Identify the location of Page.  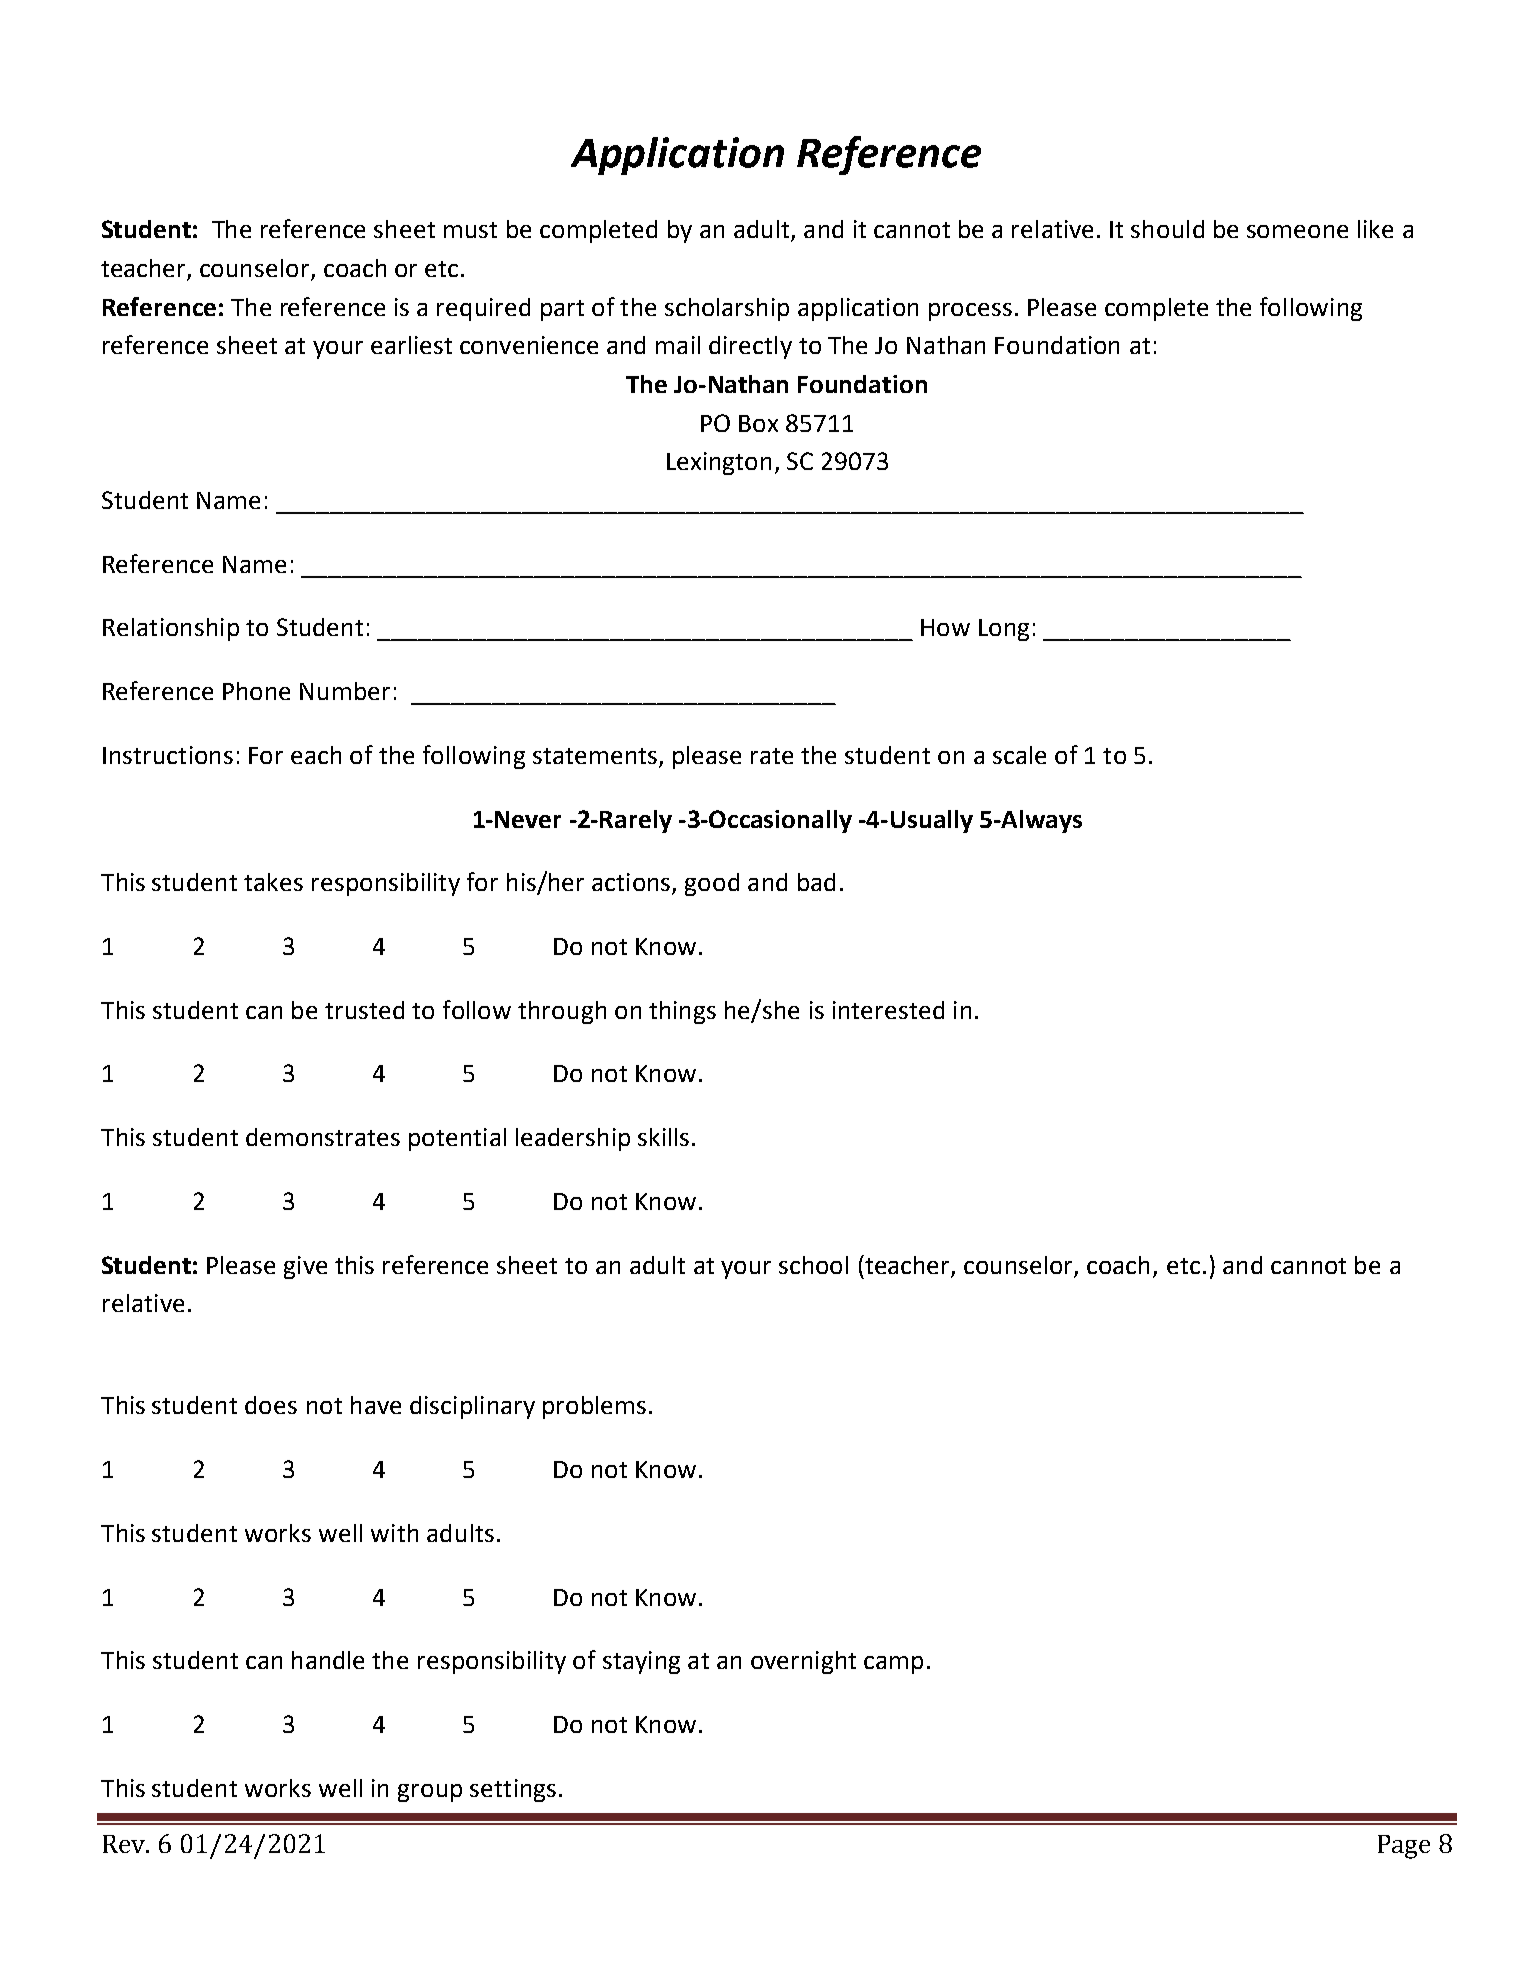
(1404, 1847).
